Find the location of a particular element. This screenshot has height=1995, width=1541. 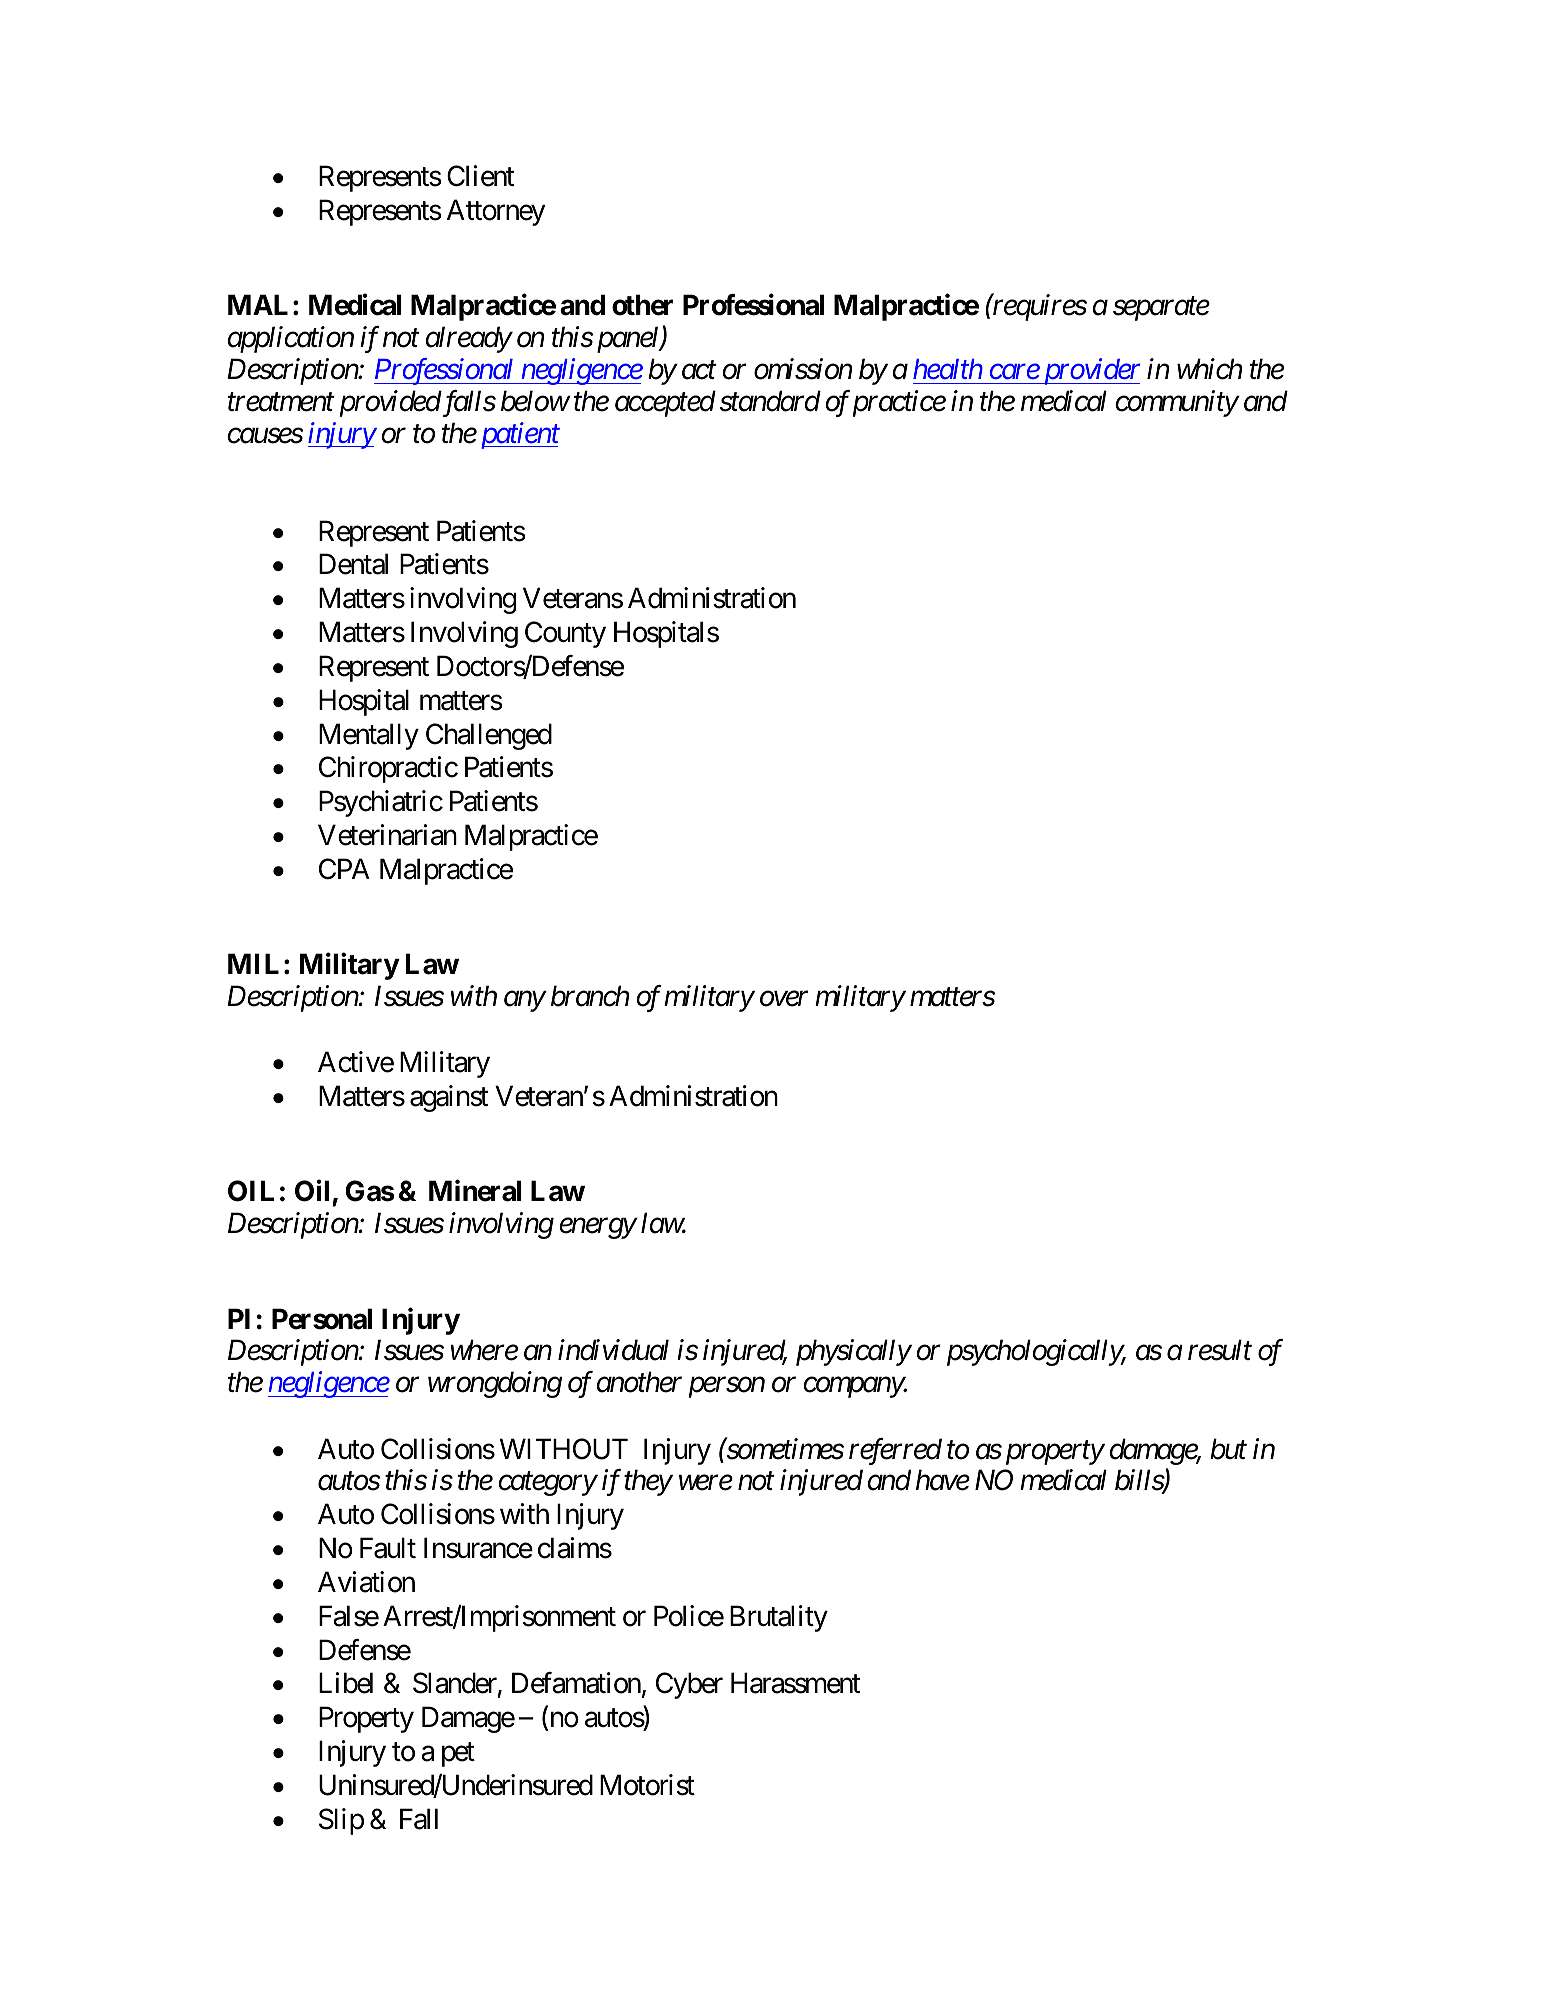

over is located at coordinates (784, 999).
